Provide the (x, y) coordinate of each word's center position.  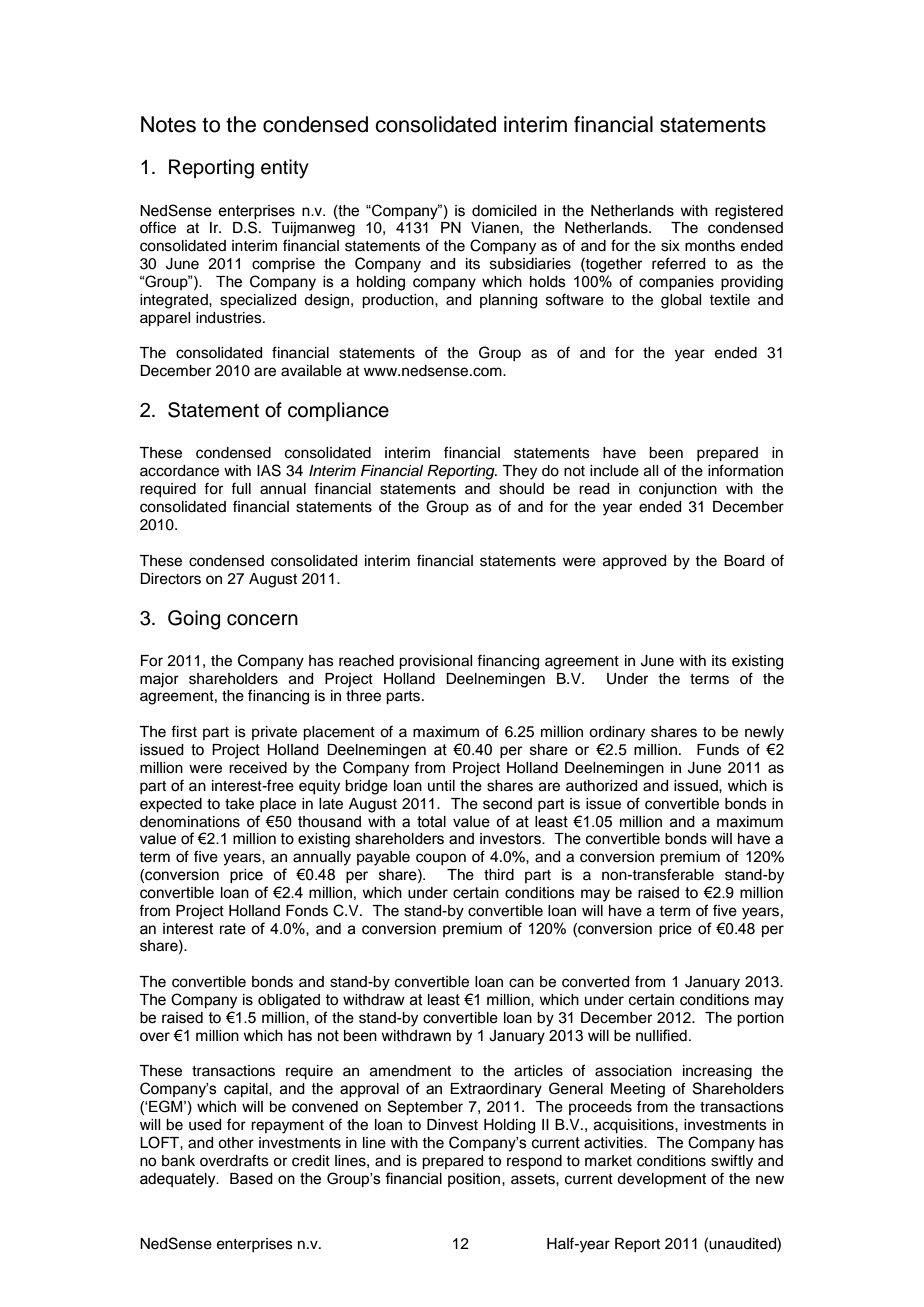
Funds (718, 750)
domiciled (504, 211)
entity (285, 169)
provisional (435, 662)
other (236, 1143)
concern (262, 620)
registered (749, 212)
